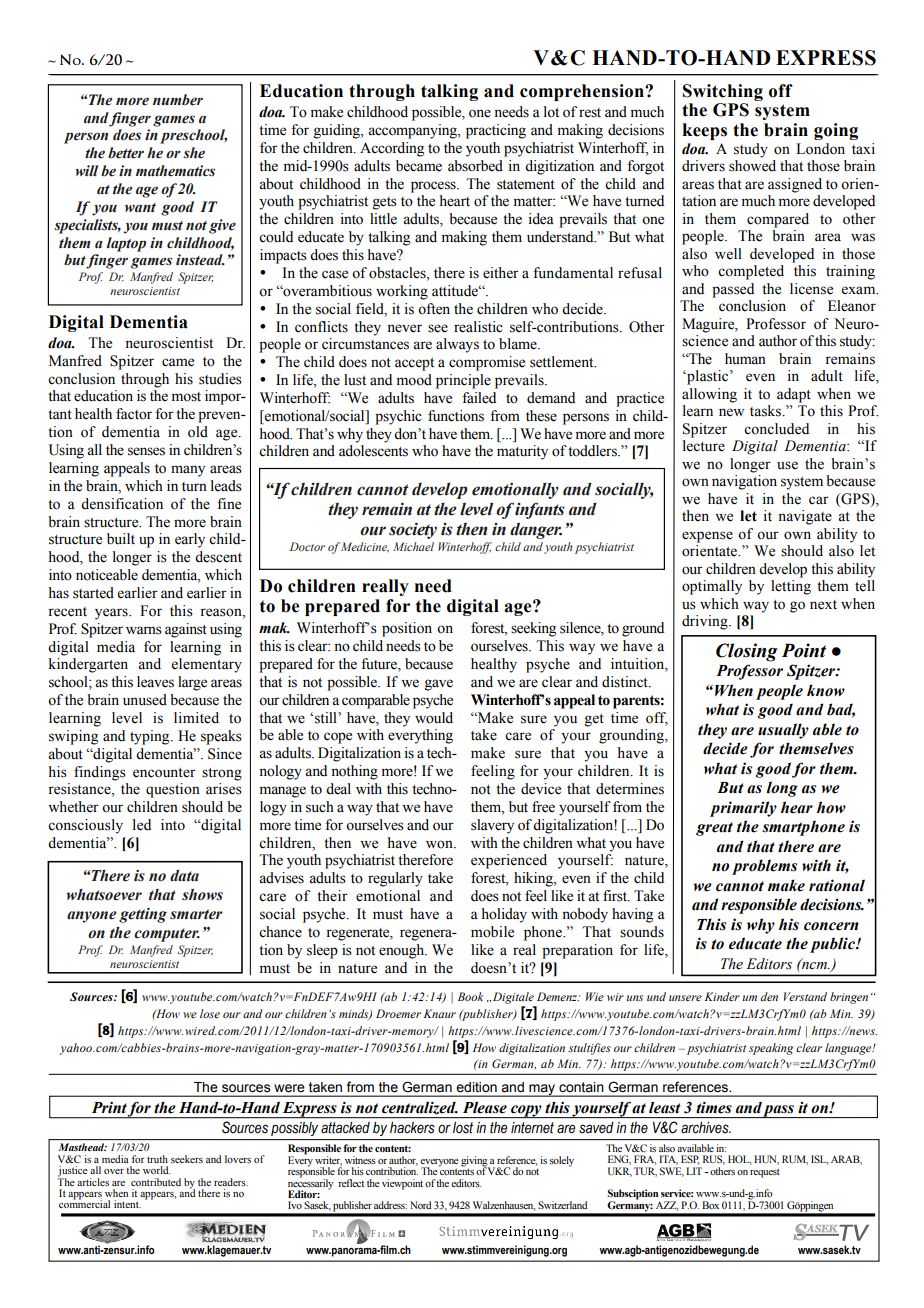 The width and height of the document is (924, 1308). I want to click on world, so click(157, 1170).
